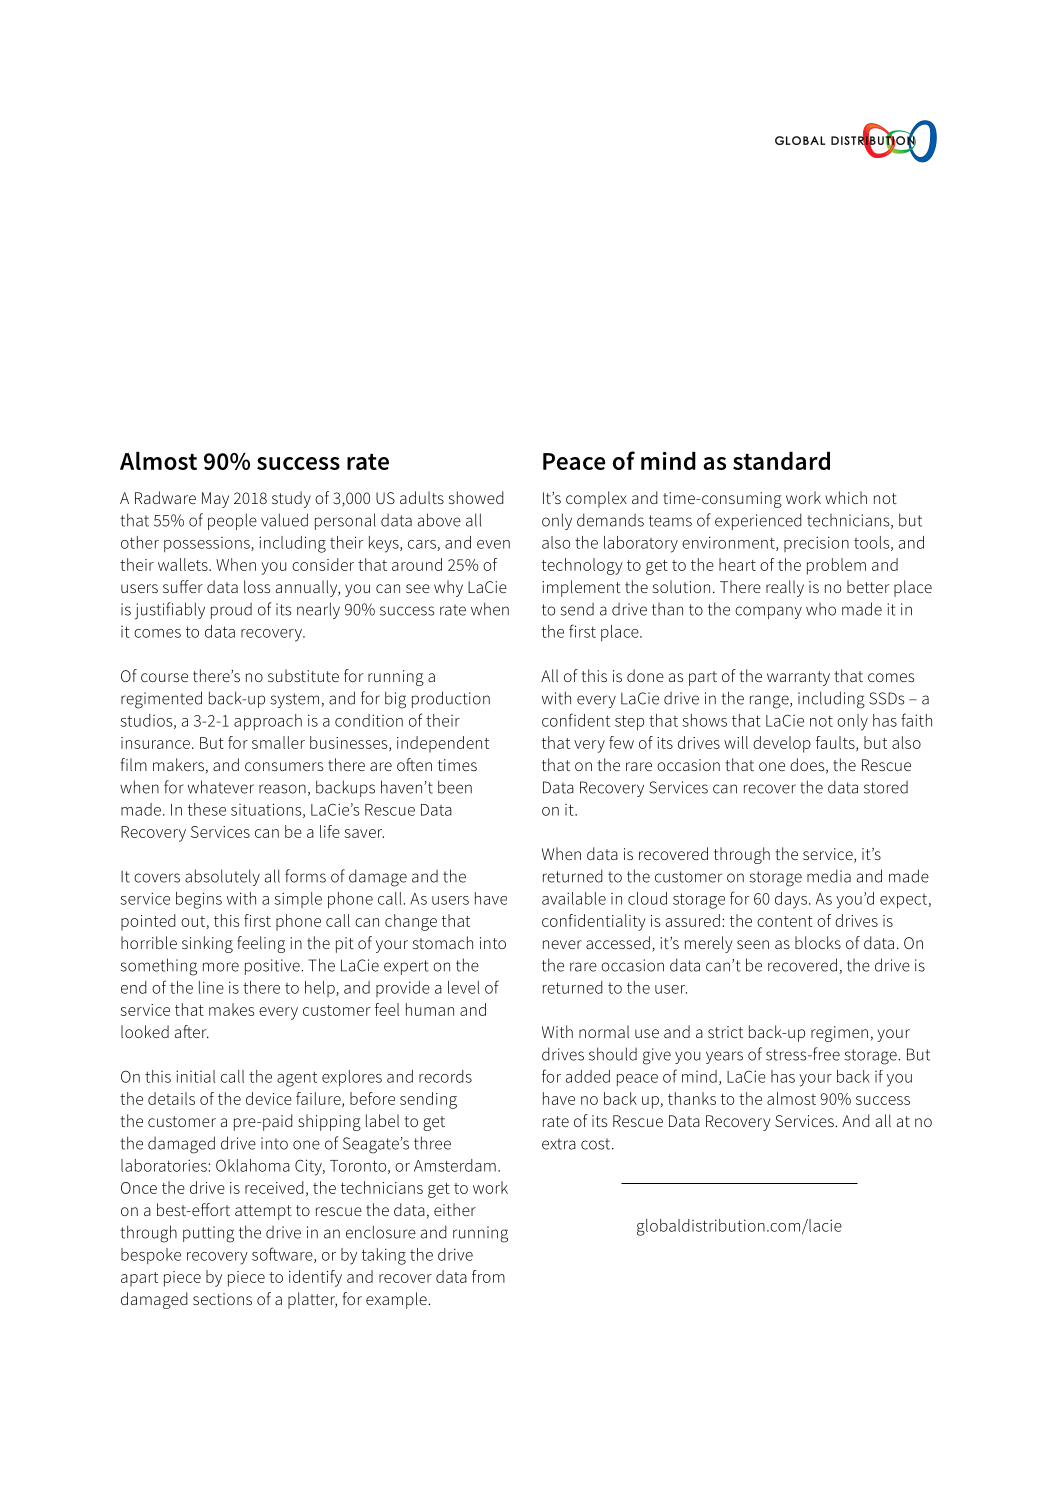 This document has height=1502, width=1057. Describe the element at coordinates (724, 1057) in the document. I see `years` at that location.
